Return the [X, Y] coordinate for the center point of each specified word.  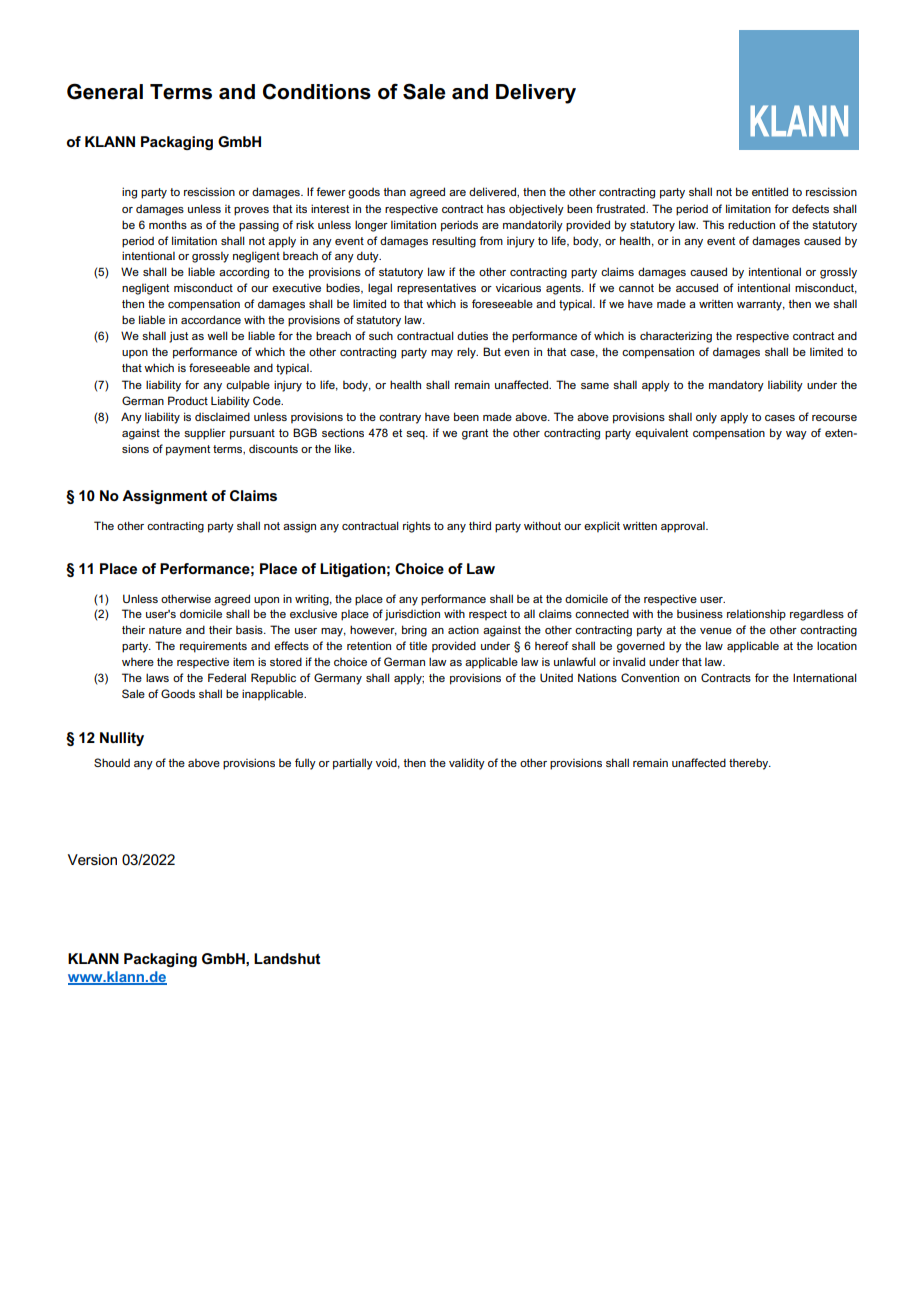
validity [467, 764]
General [105, 91]
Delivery [536, 94]
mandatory [736, 386]
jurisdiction [412, 615]
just [178, 337]
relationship [756, 615]
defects [810, 208]
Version [92, 859]
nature [165, 630]
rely [467, 353]
